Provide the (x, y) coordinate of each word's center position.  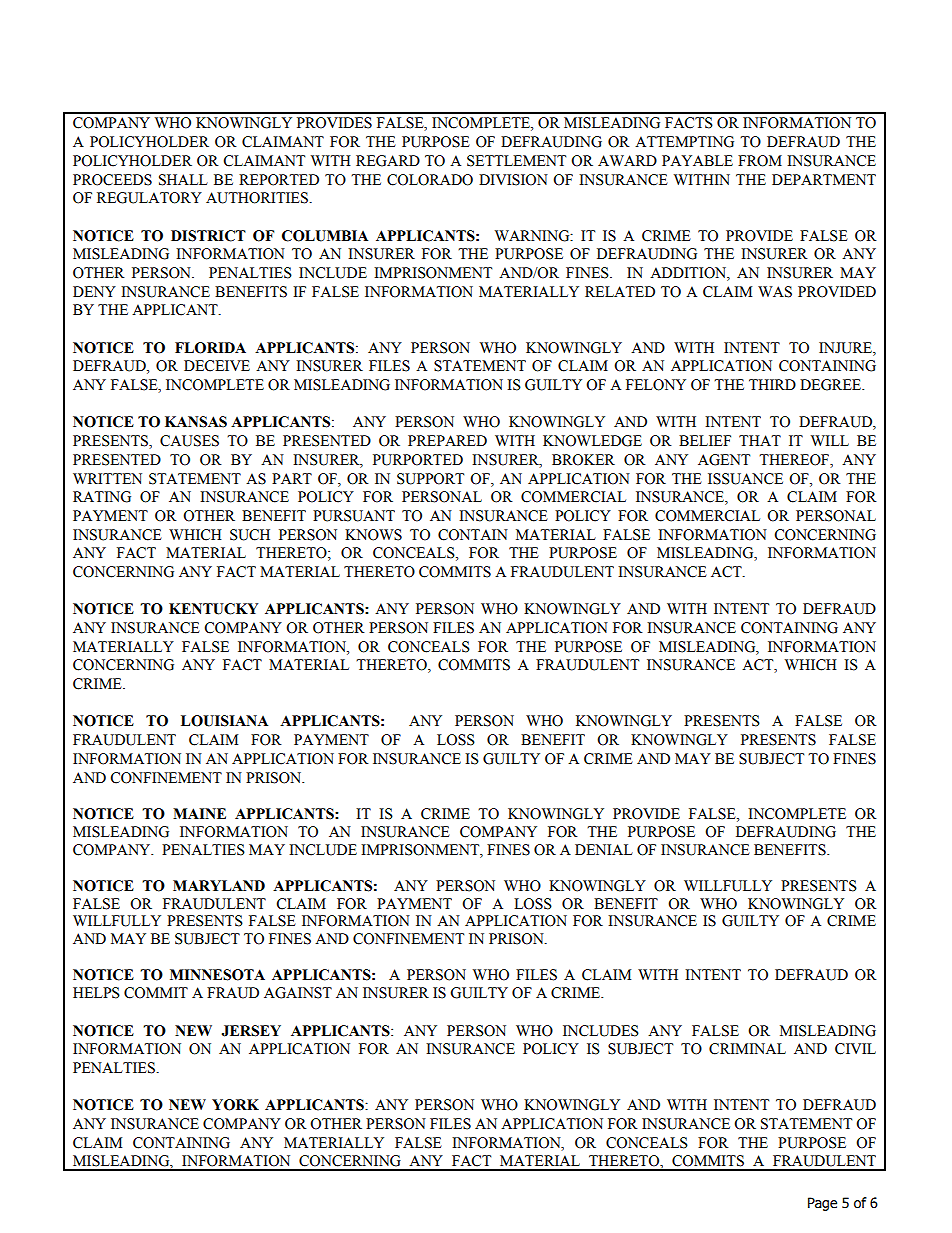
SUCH (250, 535)
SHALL (183, 180)
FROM (760, 161)
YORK (235, 1105)
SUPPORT (430, 479)
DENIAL (604, 849)
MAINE (199, 813)
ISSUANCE (745, 479)
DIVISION (513, 180)
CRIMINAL (747, 1049)
